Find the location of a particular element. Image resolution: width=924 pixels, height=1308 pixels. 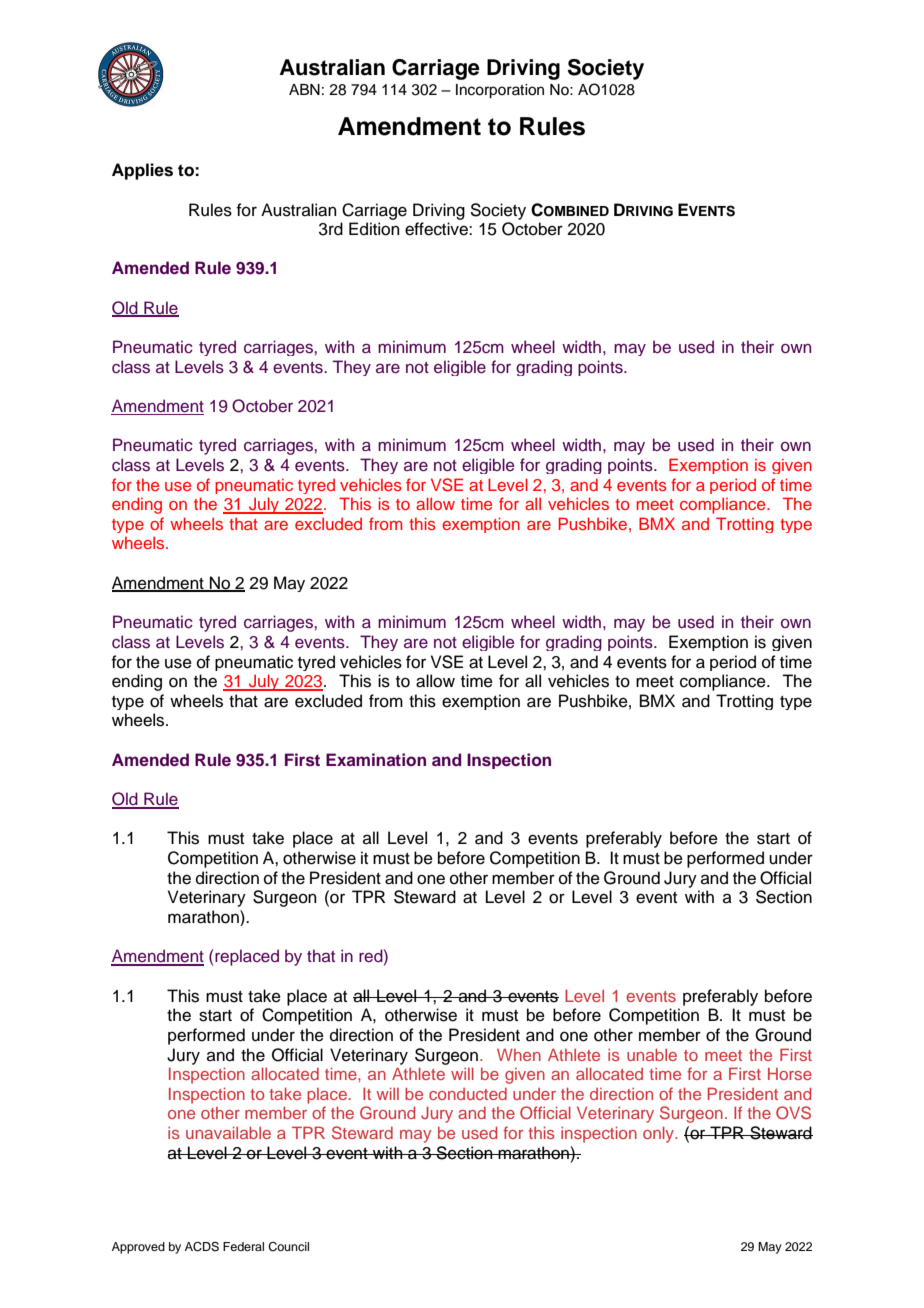

OVS is located at coordinates (793, 1113).
